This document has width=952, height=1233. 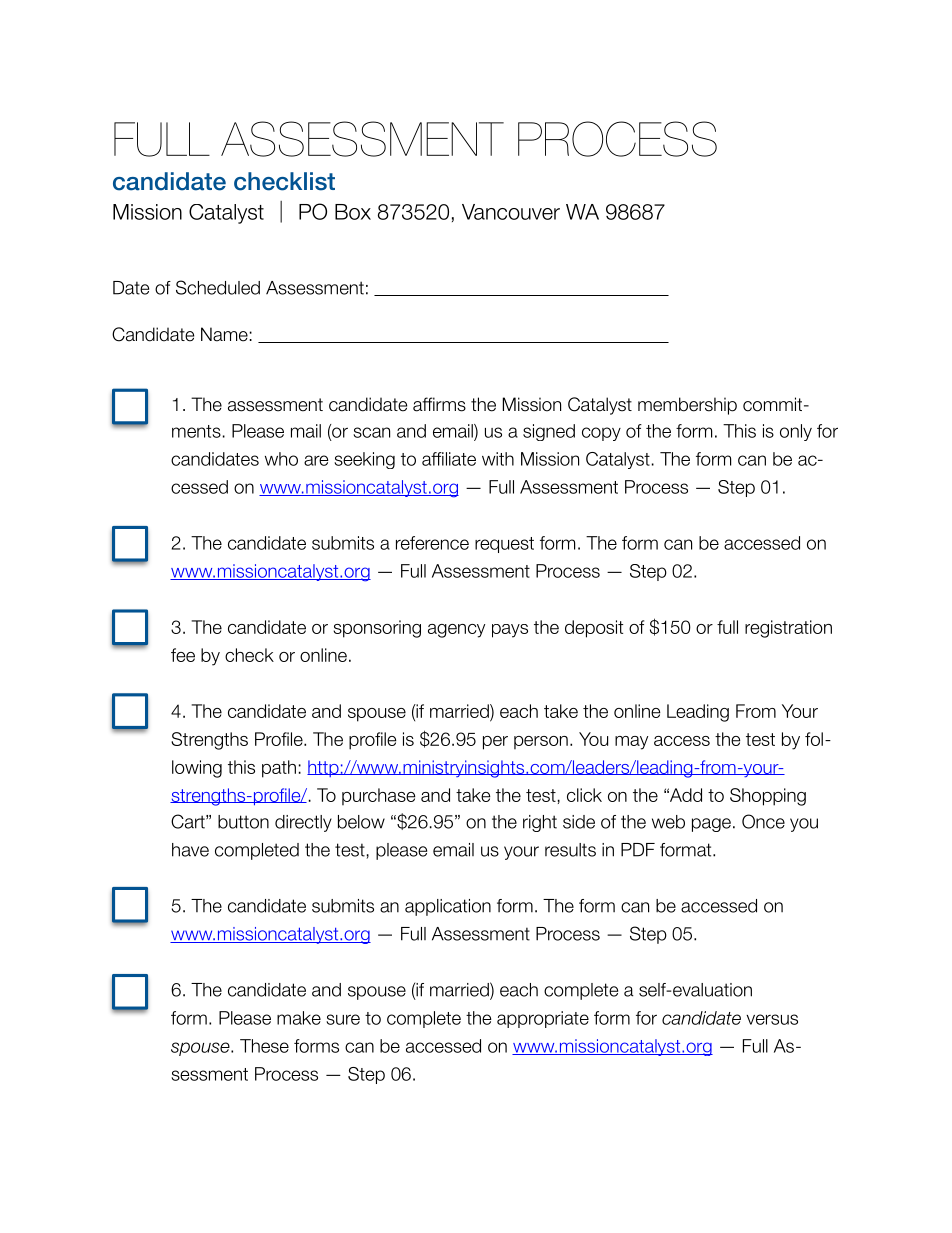 What do you see at coordinates (772, 1019) in the document?
I see `versus` at bounding box center [772, 1019].
